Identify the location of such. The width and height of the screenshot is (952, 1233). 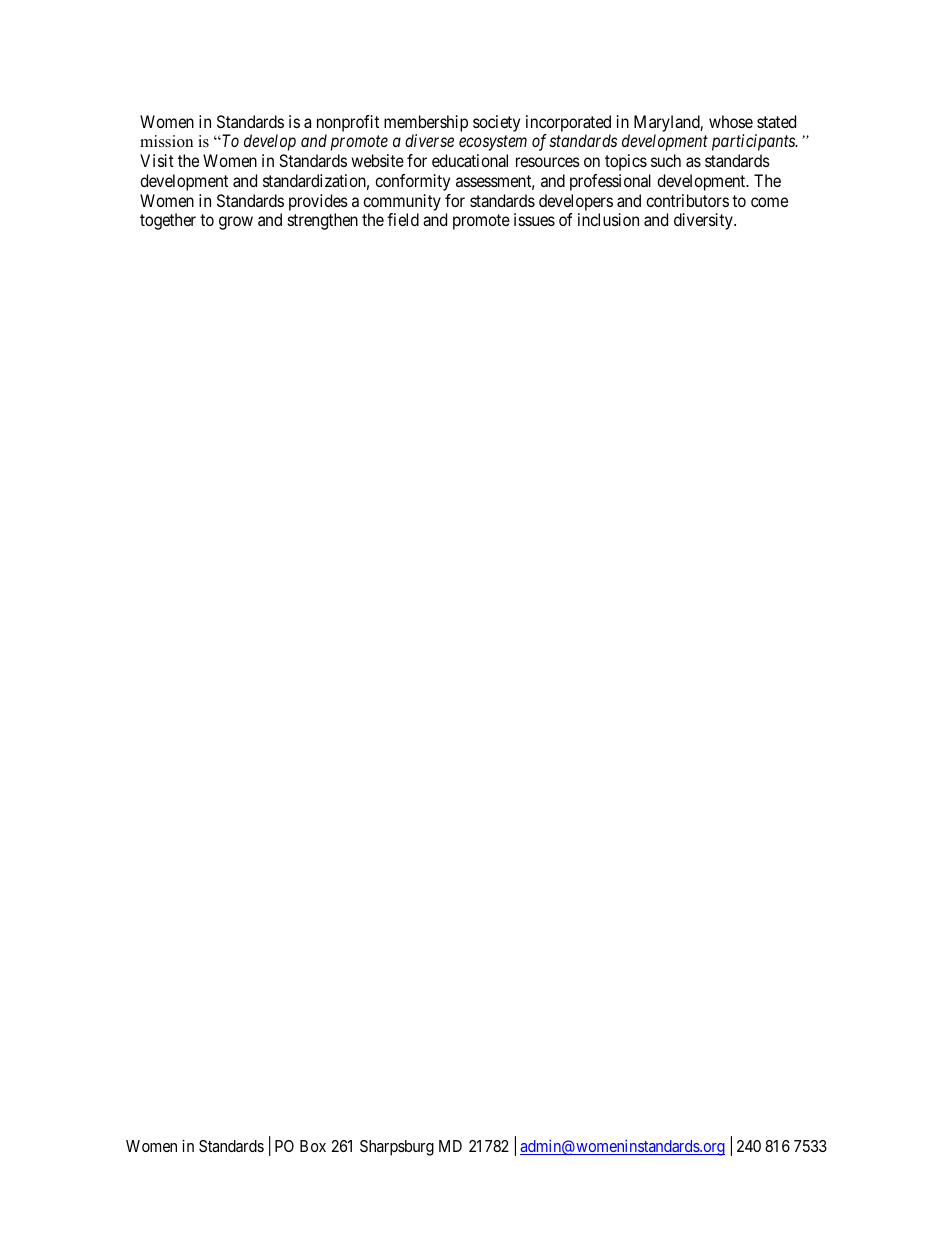
(666, 160).
